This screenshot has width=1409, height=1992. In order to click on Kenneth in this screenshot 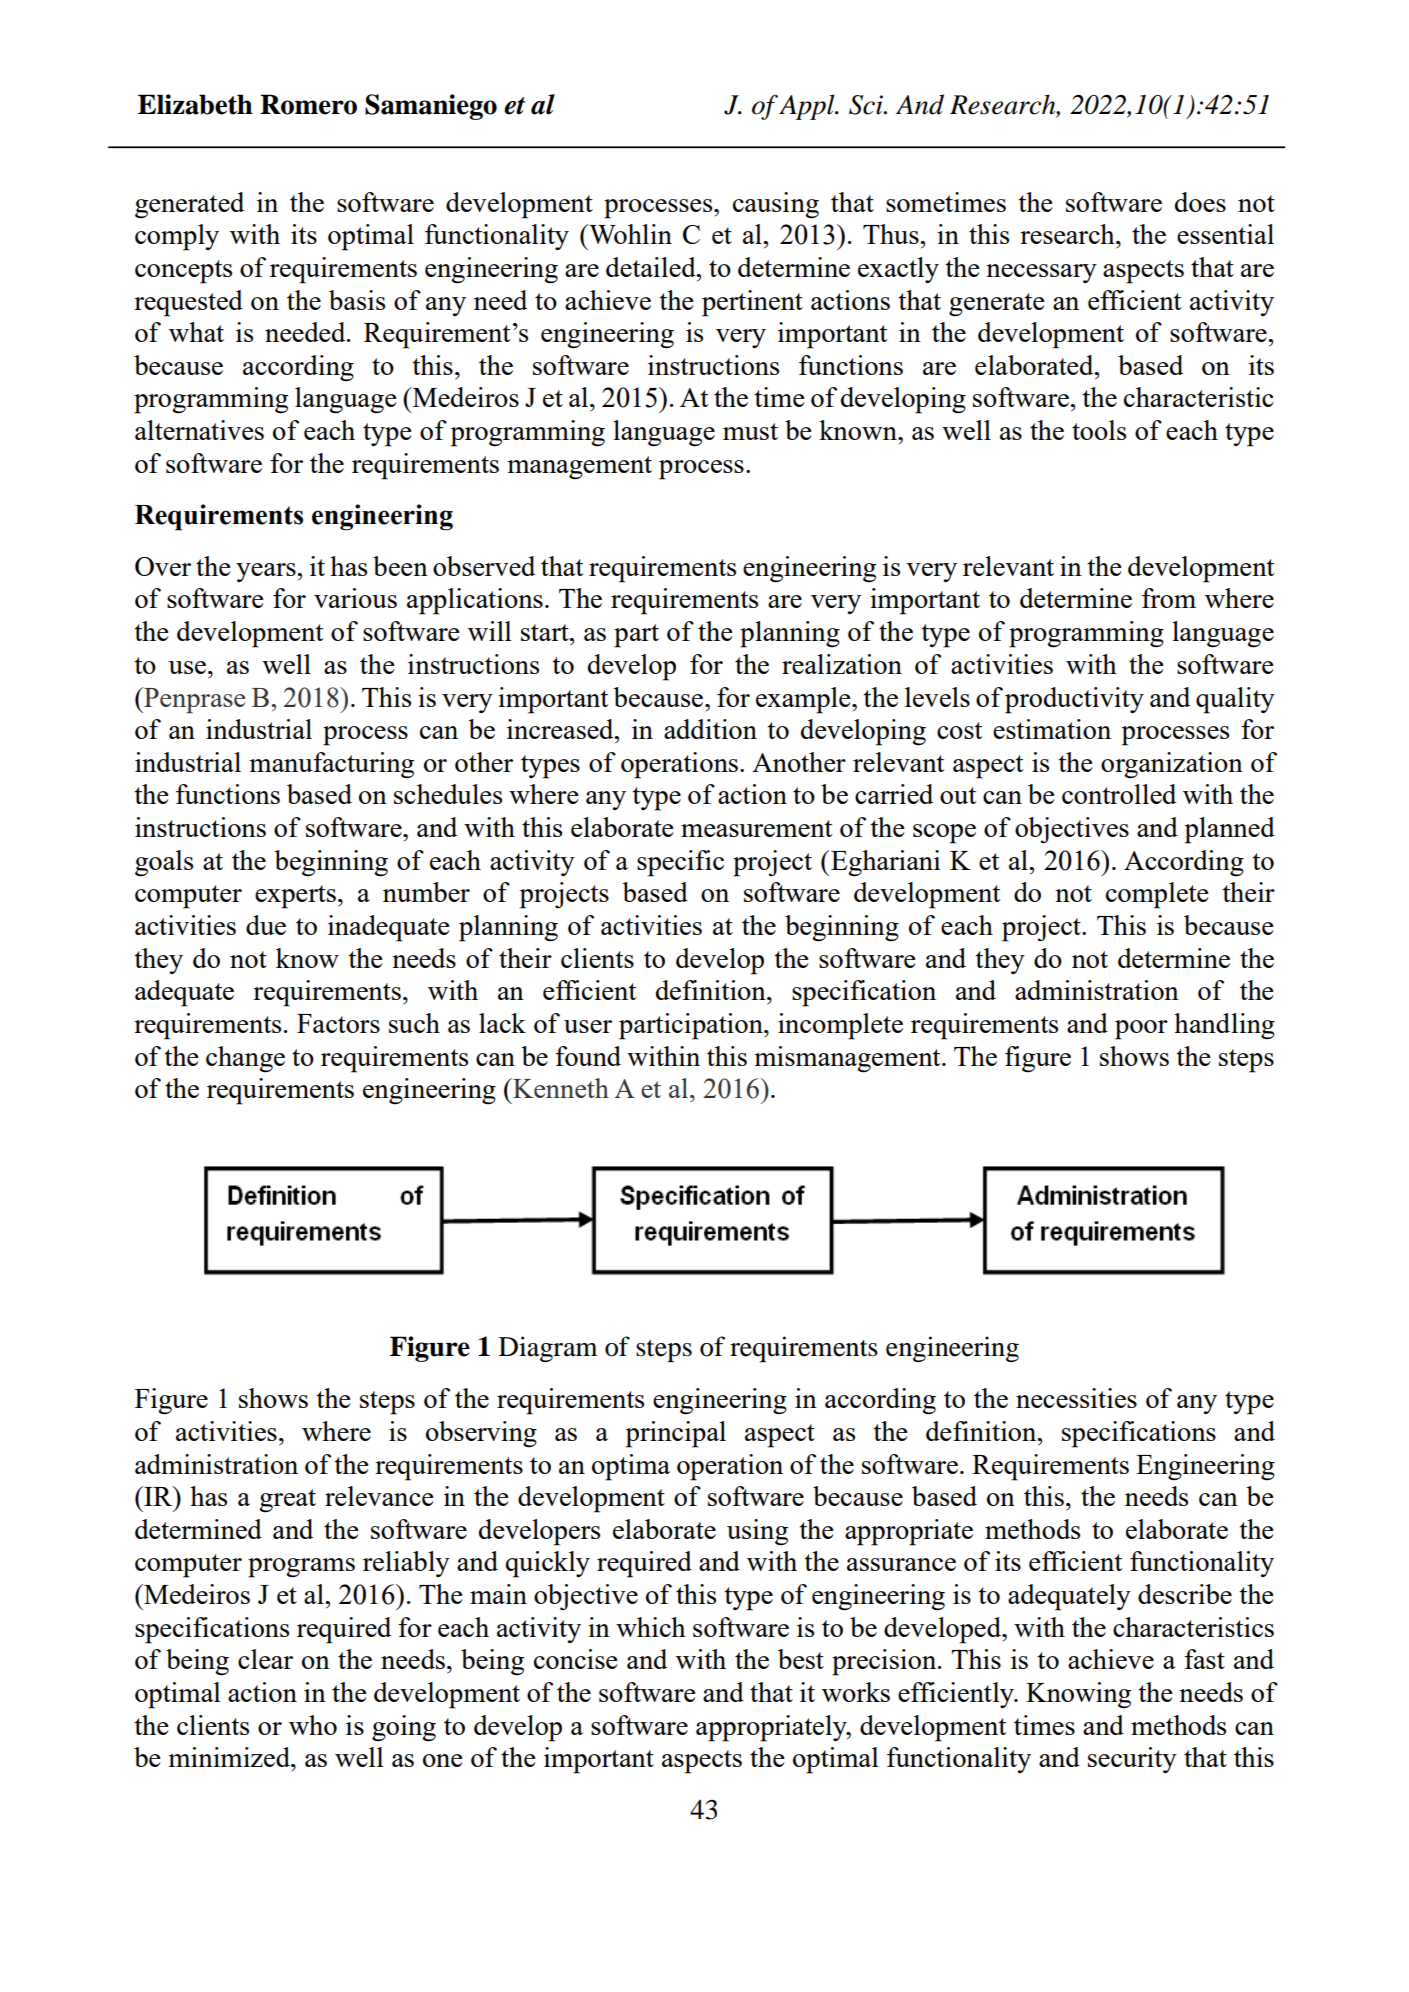, I will do `click(560, 1088)`.
